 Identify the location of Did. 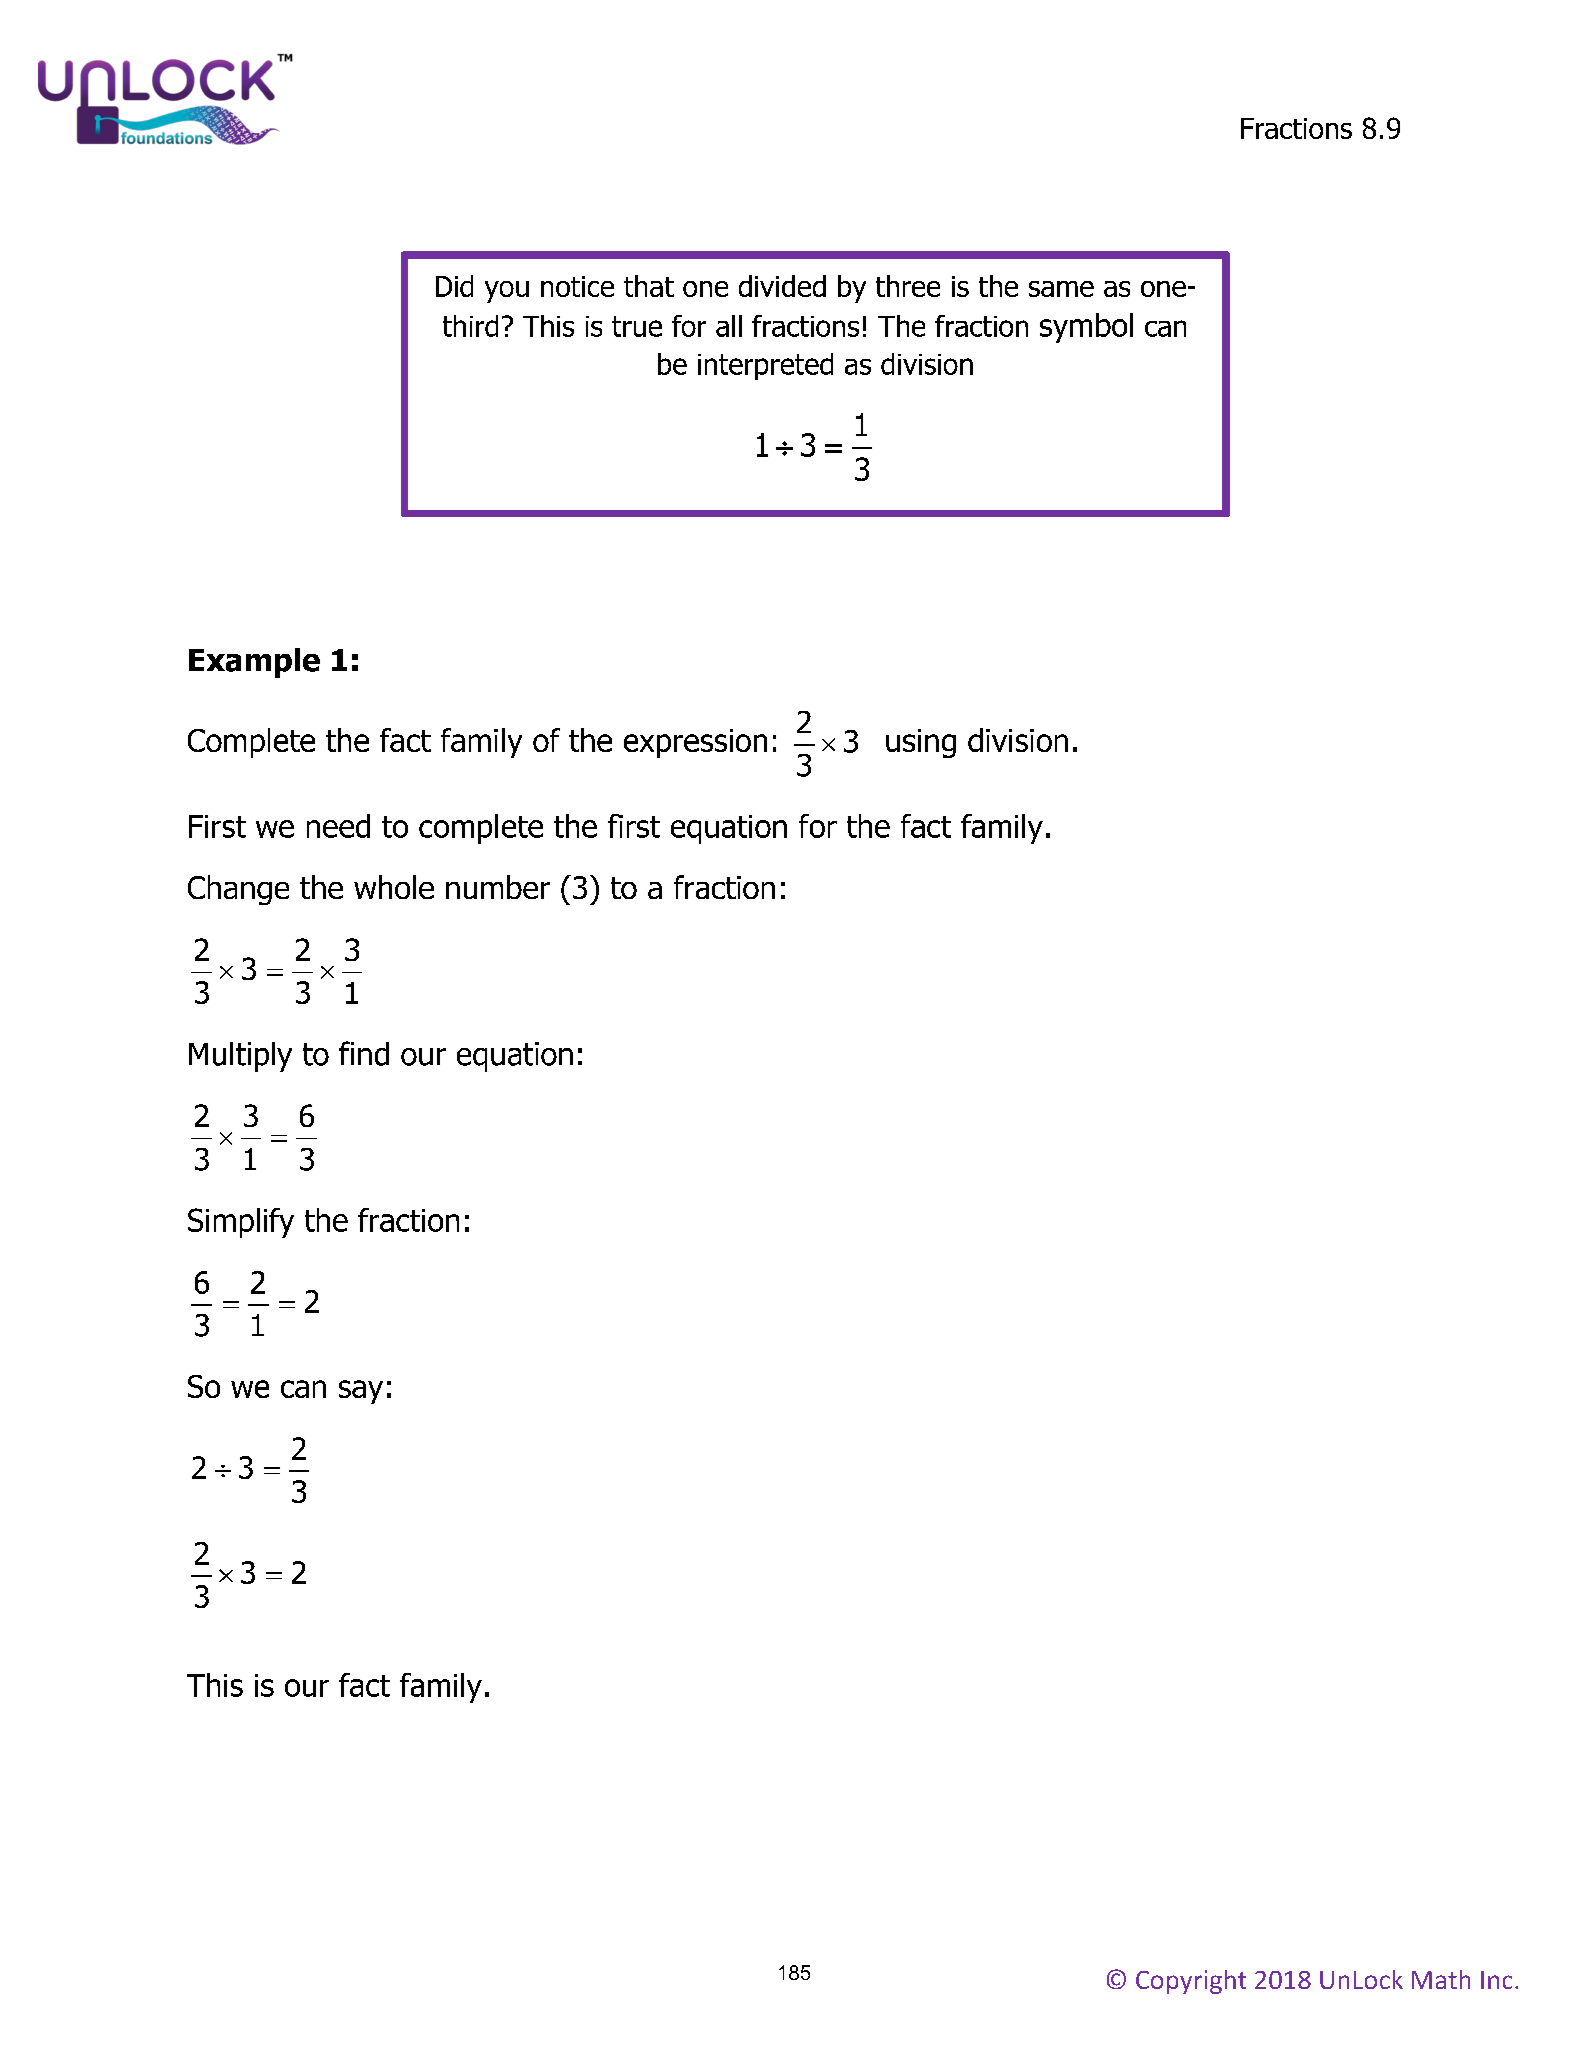
(454, 286).
